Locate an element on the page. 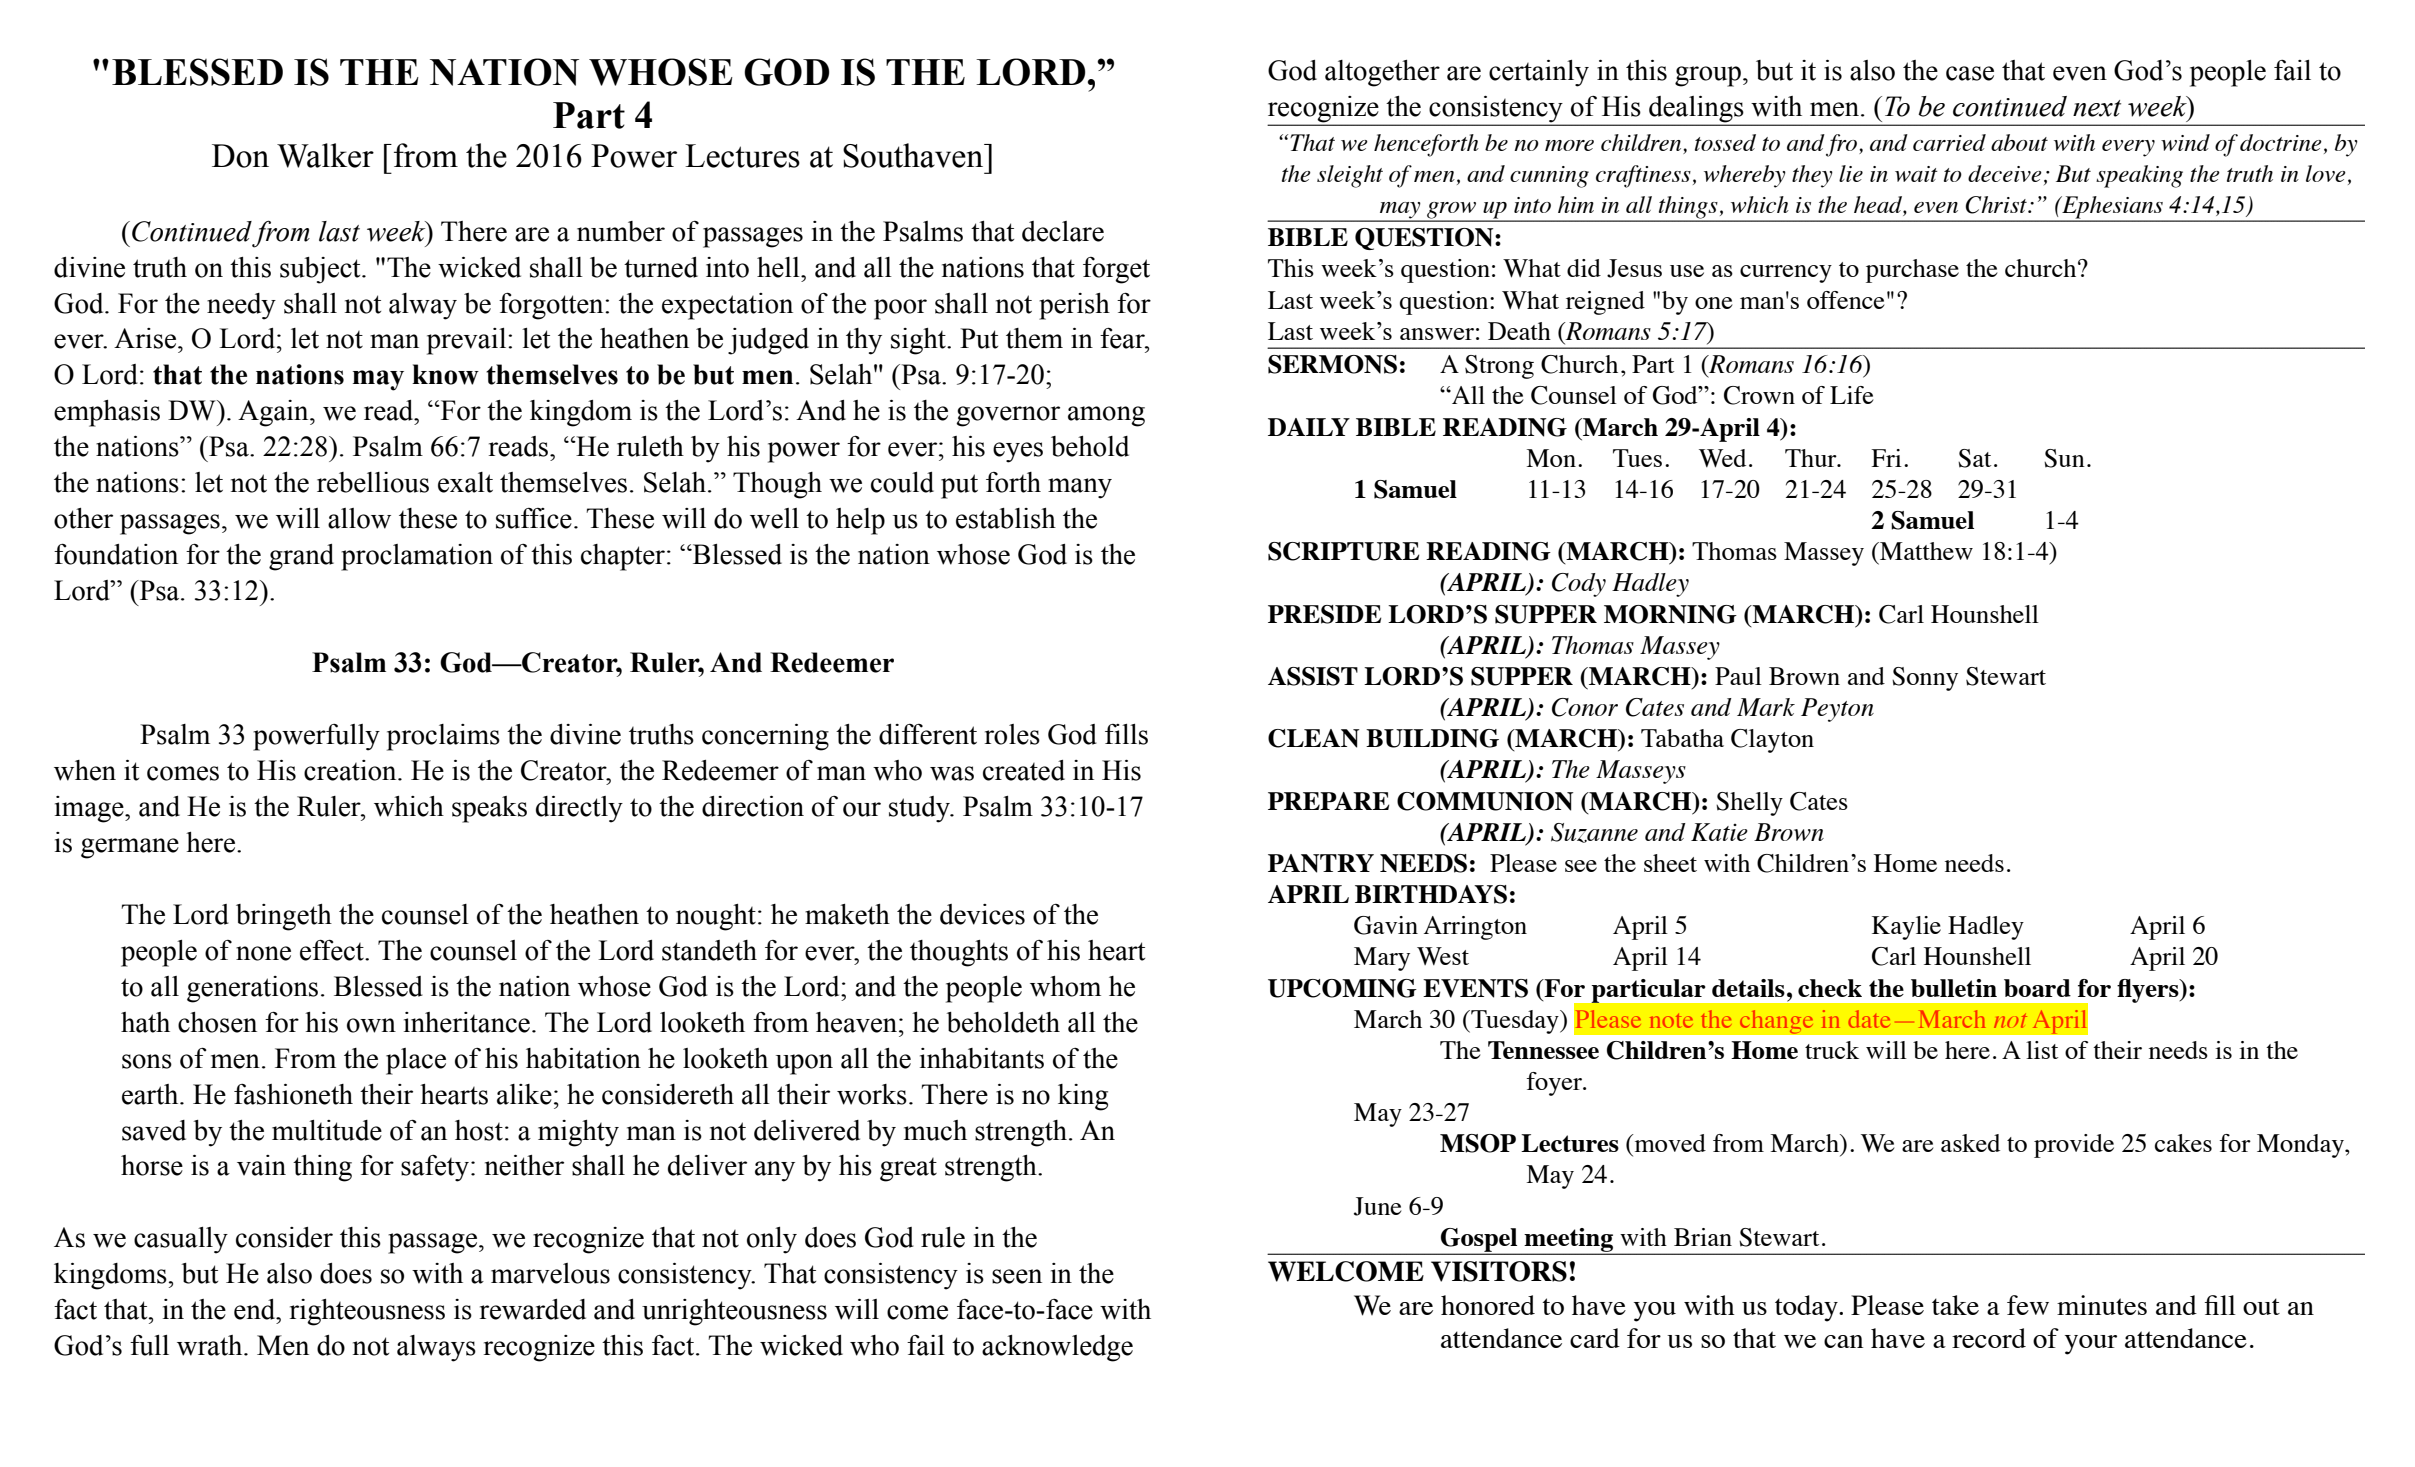 The image size is (2415, 1467). Walker is located at coordinates (325, 155).
